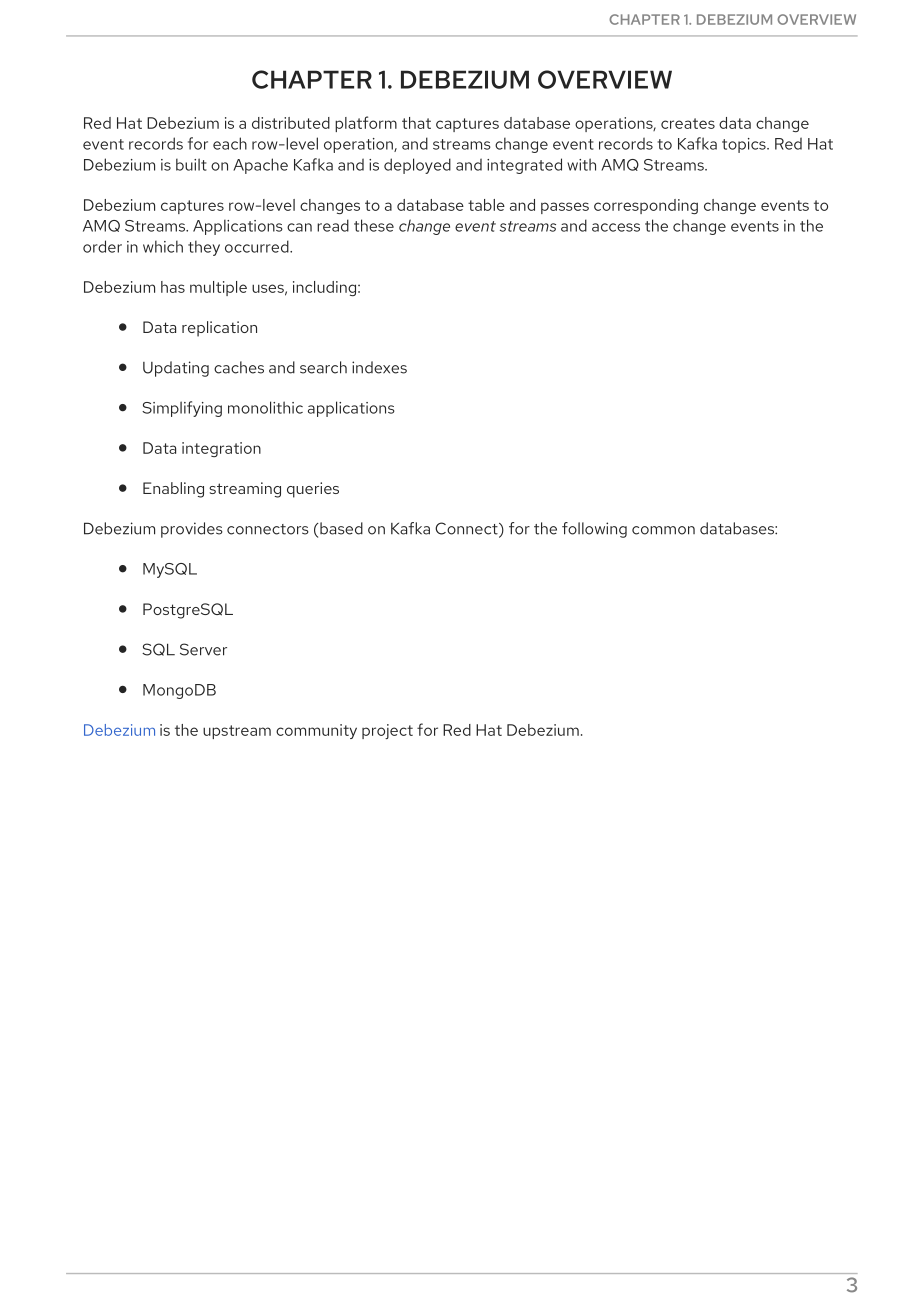 This document has height=1308, width=924. What do you see at coordinates (416, 123) in the document?
I see `that` at bounding box center [416, 123].
